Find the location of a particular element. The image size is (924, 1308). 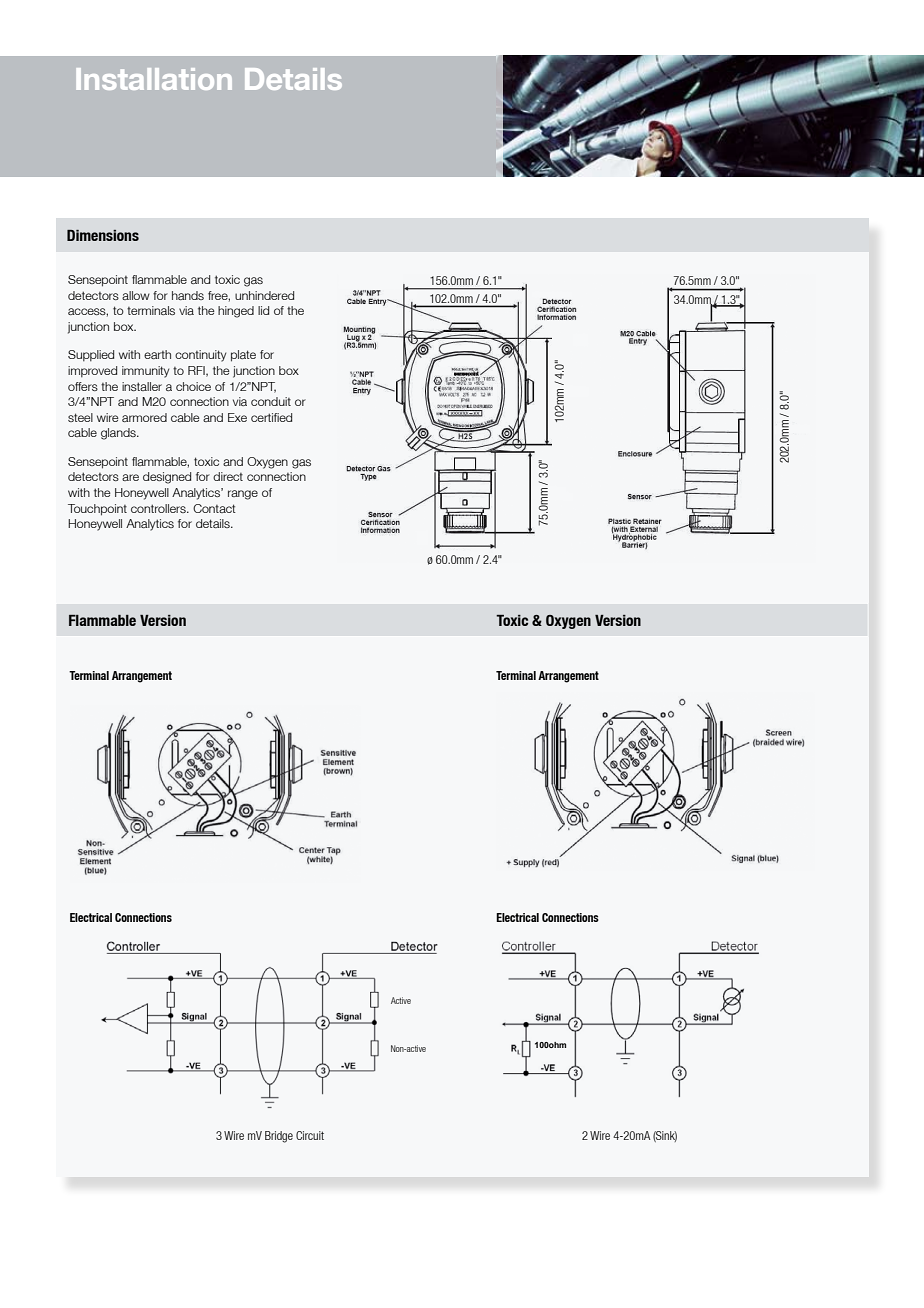

controllers is located at coordinates (159, 508).
